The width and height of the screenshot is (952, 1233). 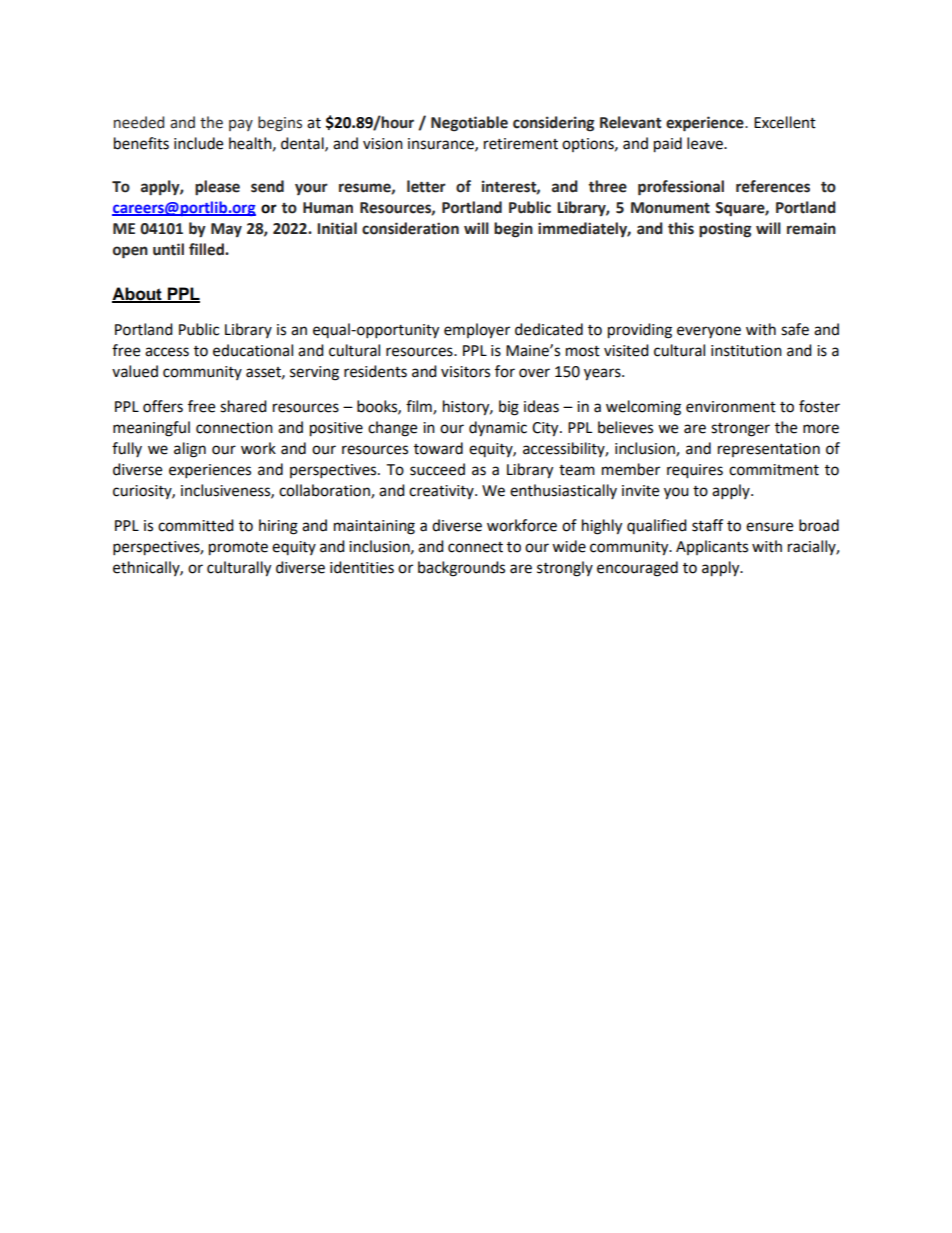 I want to click on include, so click(x=198, y=143).
